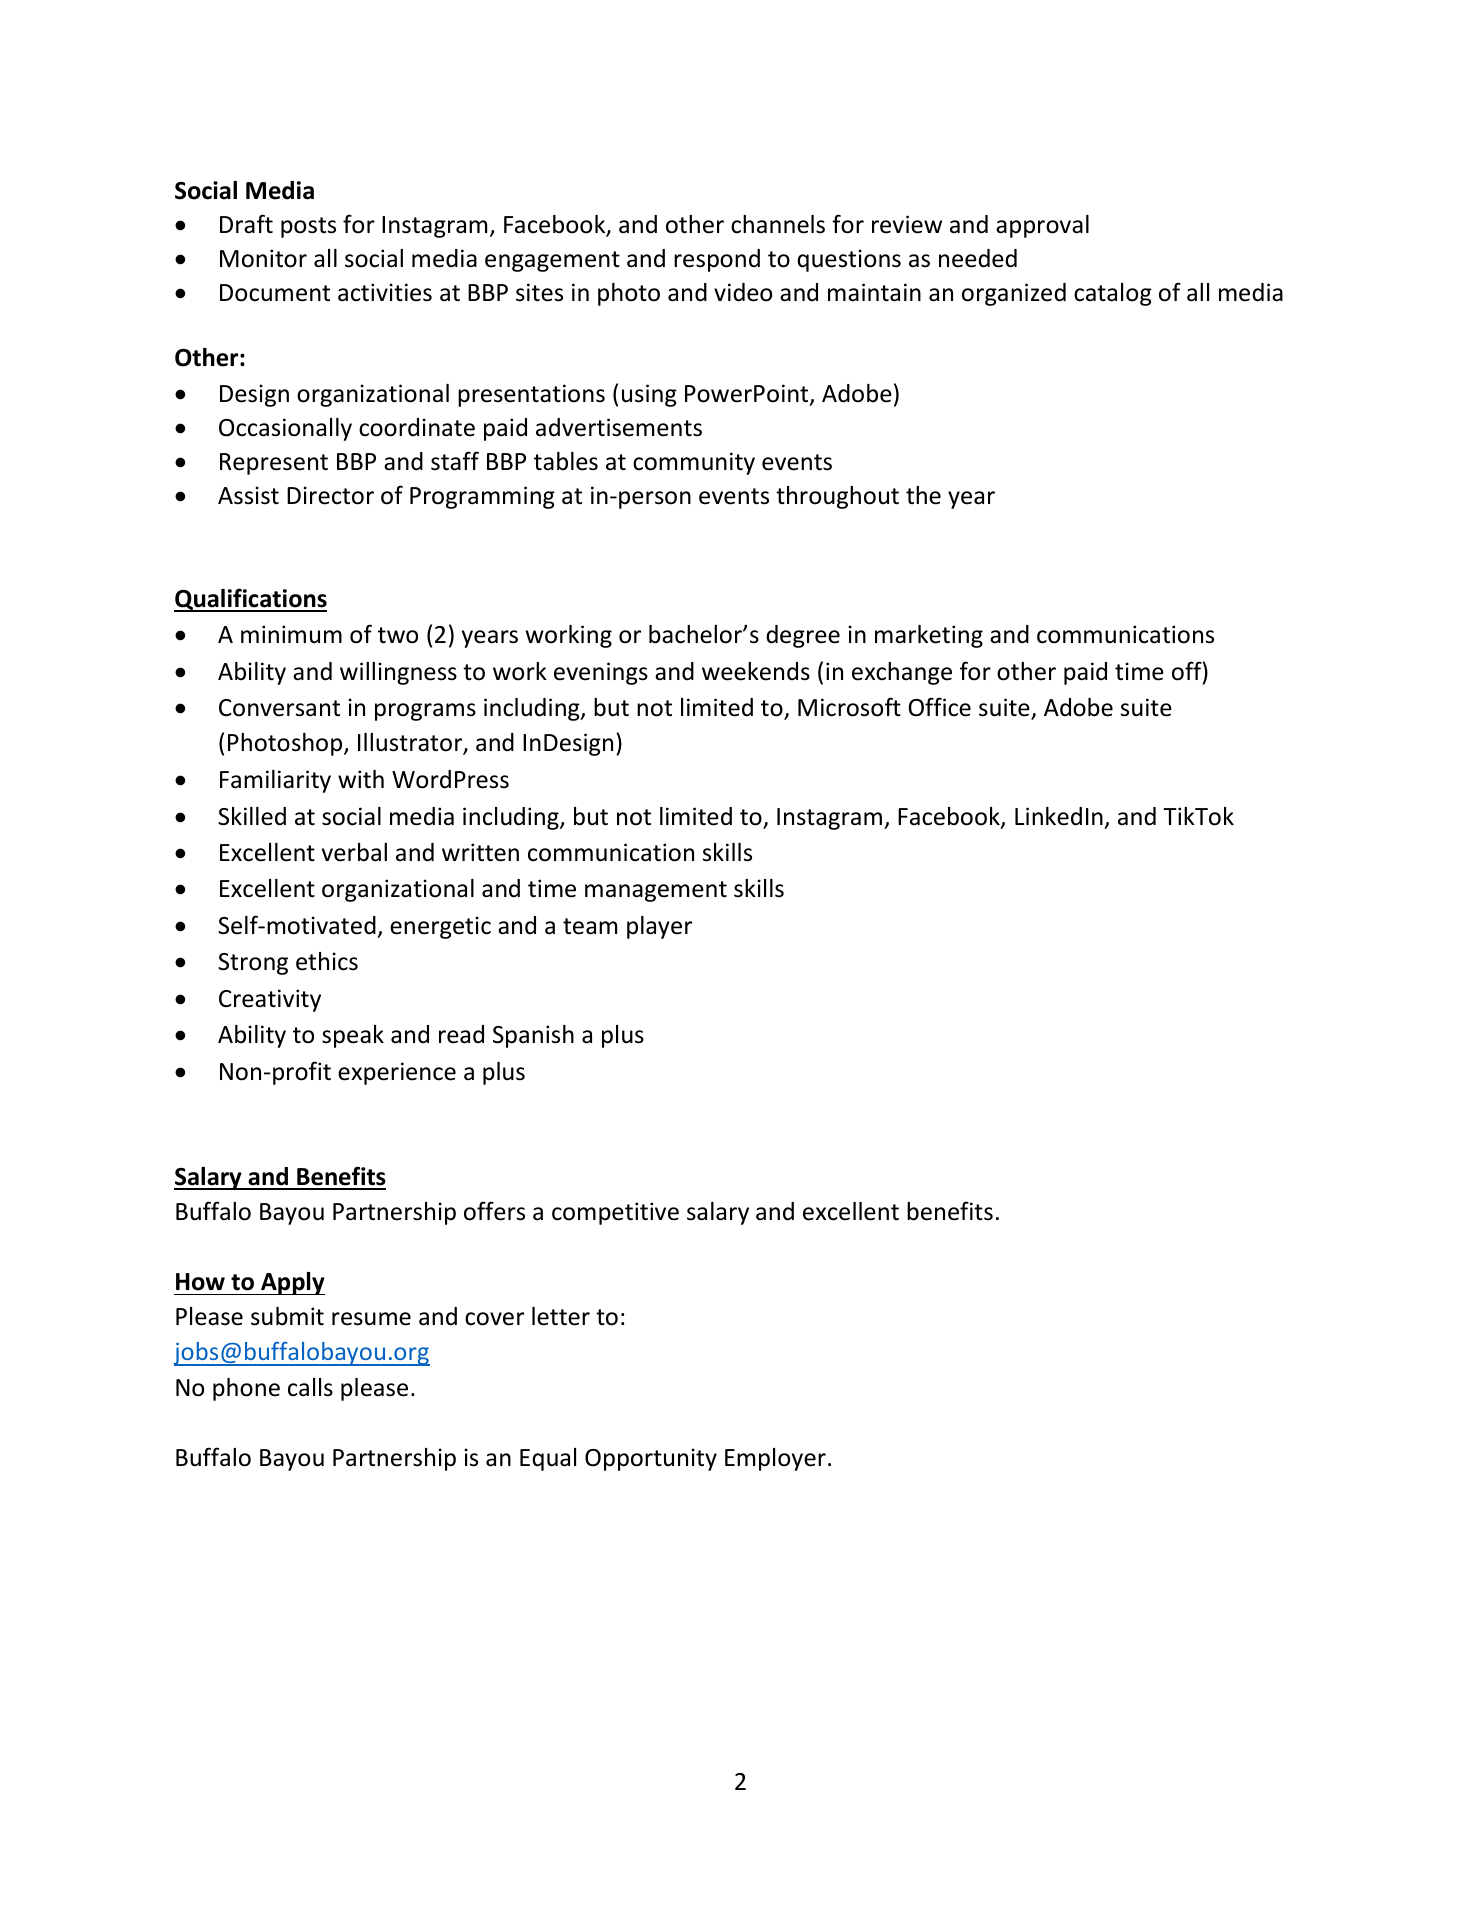 The height and width of the screenshot is (1917, 1481). What do you see at coordinates (263, 258) in the screenshot?
I see `Monitor` at bounding box center [263, 258].
